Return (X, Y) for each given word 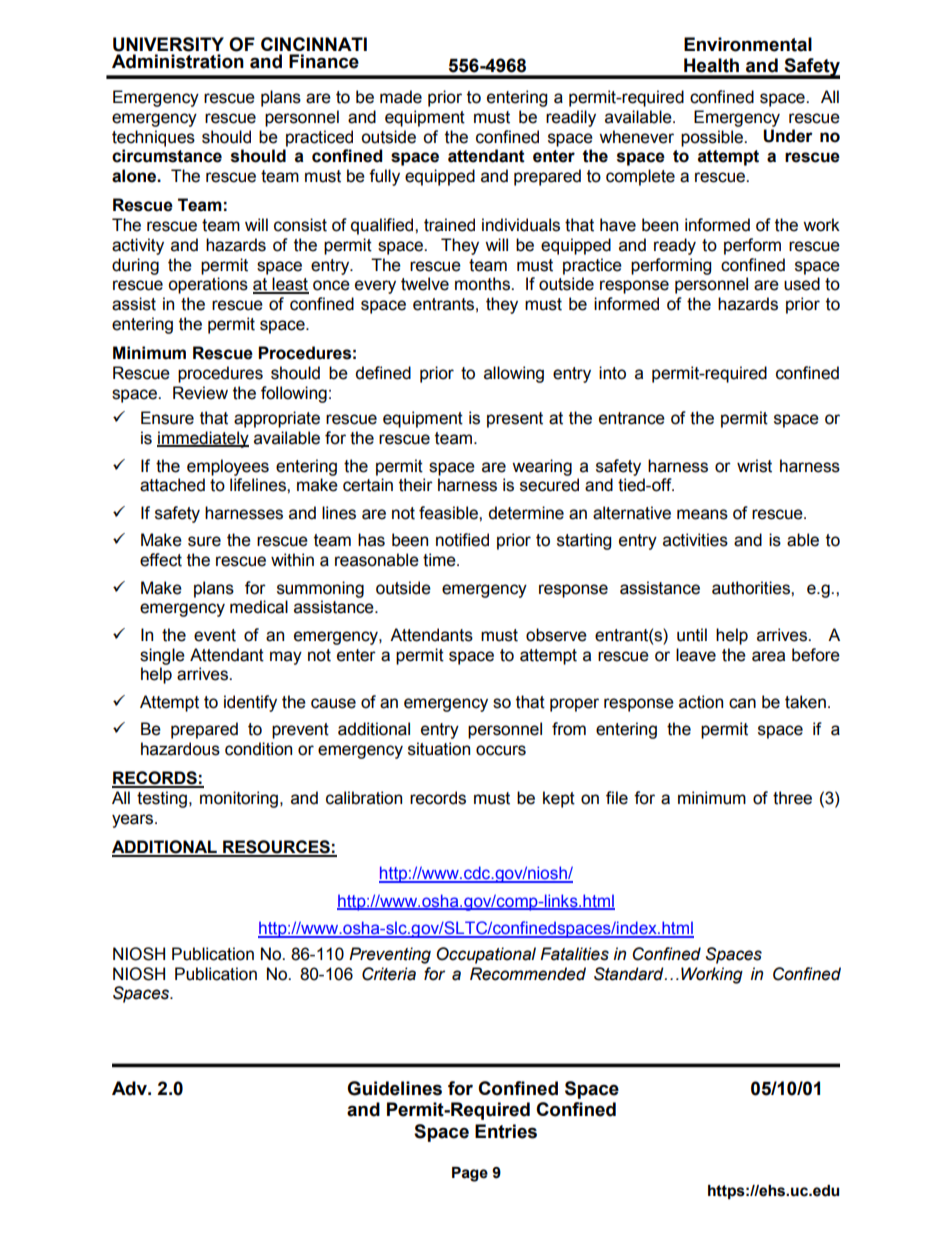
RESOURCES (276, 848)
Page (470, 1174)
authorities (752, 588)
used (802, 284)
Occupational (486, 955)
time (440, 560)
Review (200, 393)
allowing (514, 374)
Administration (178, 61)
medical (259, 607)
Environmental (748, 44)
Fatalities (574, 954)
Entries (506, 1131)
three (792, 798)
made (401, 97)
